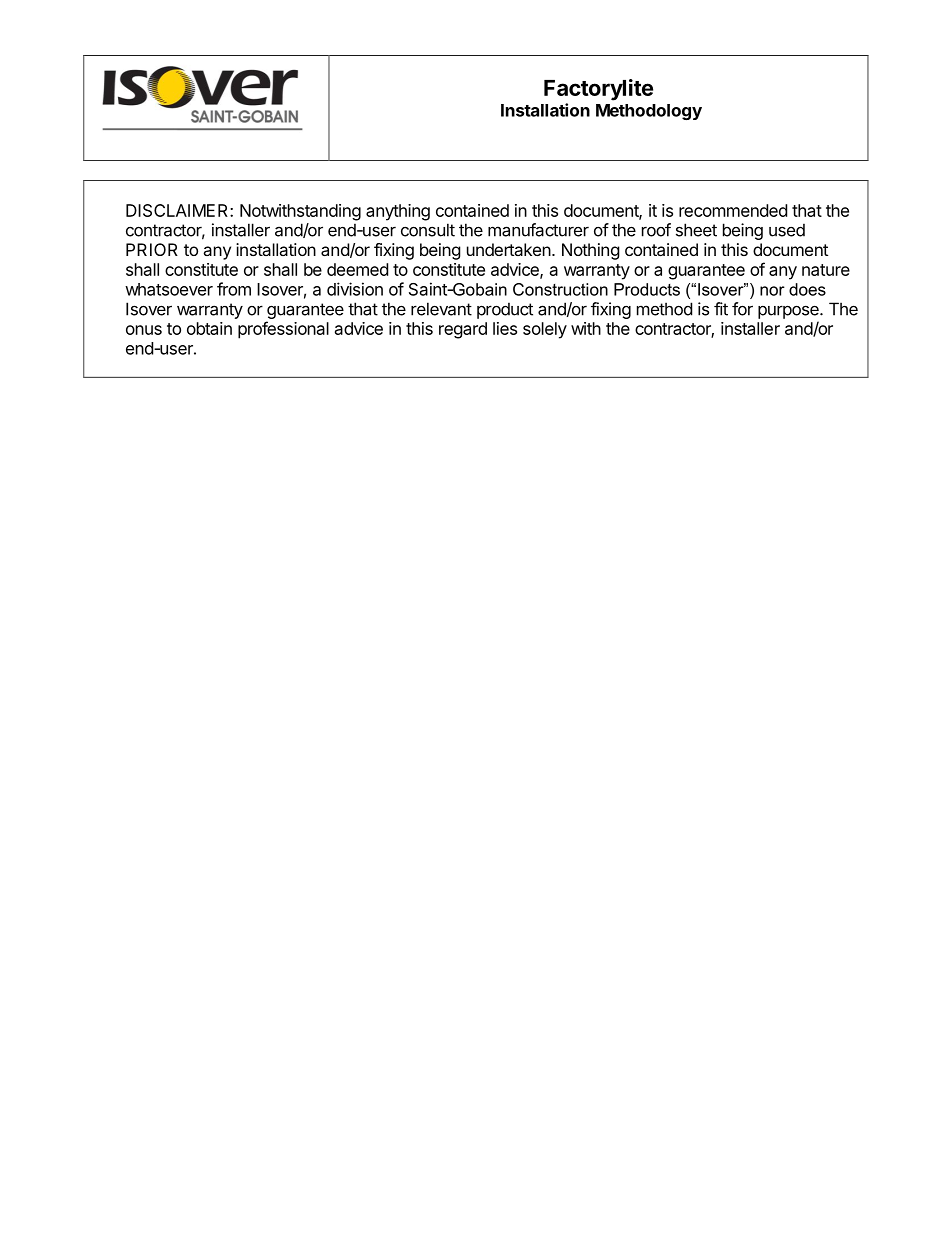 The image size is (952, 1233). What do you see at coordinates (398, 212) in the screenshot?
I see `anything` at bounding box center [398, 212].
